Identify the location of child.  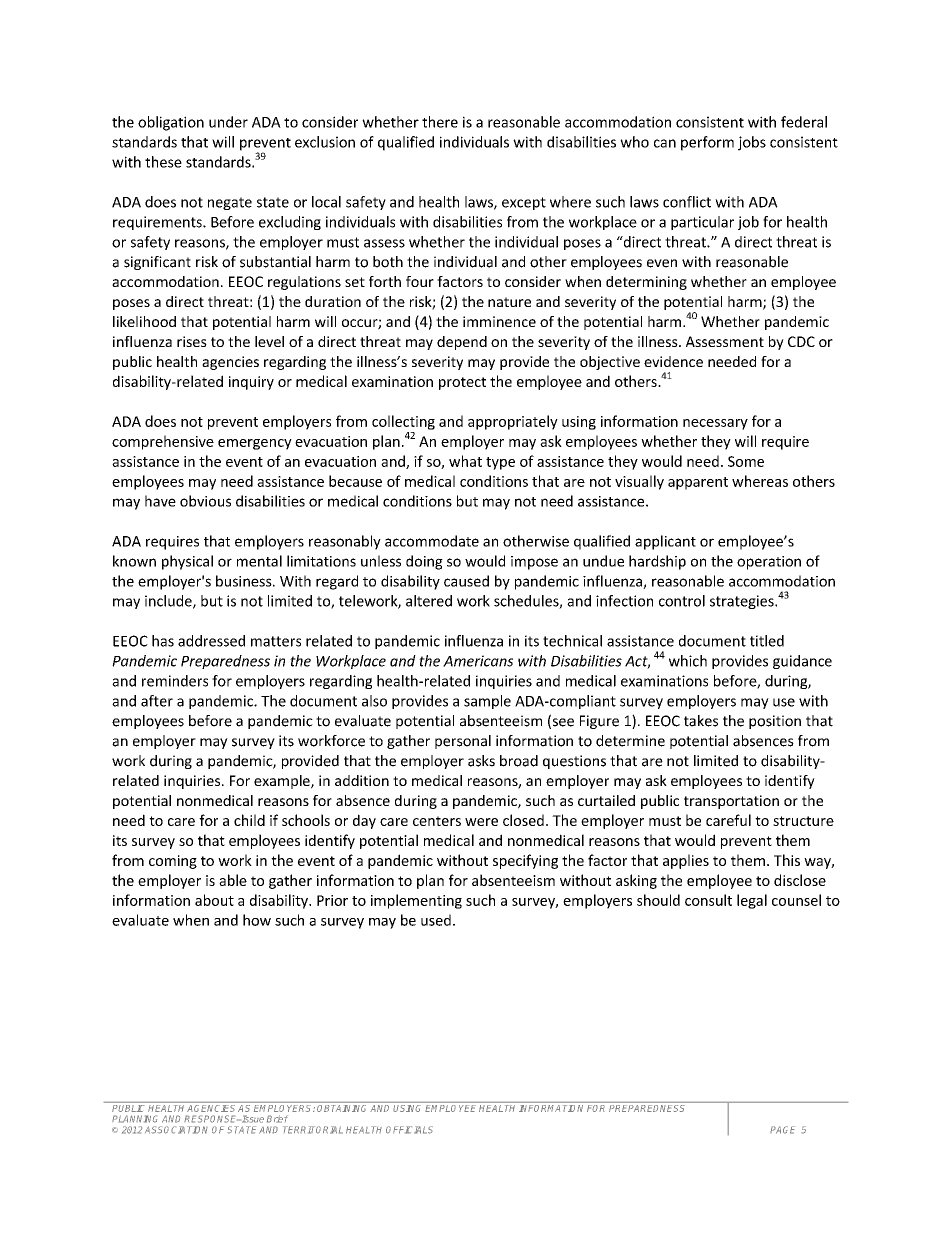
(249, 820).
